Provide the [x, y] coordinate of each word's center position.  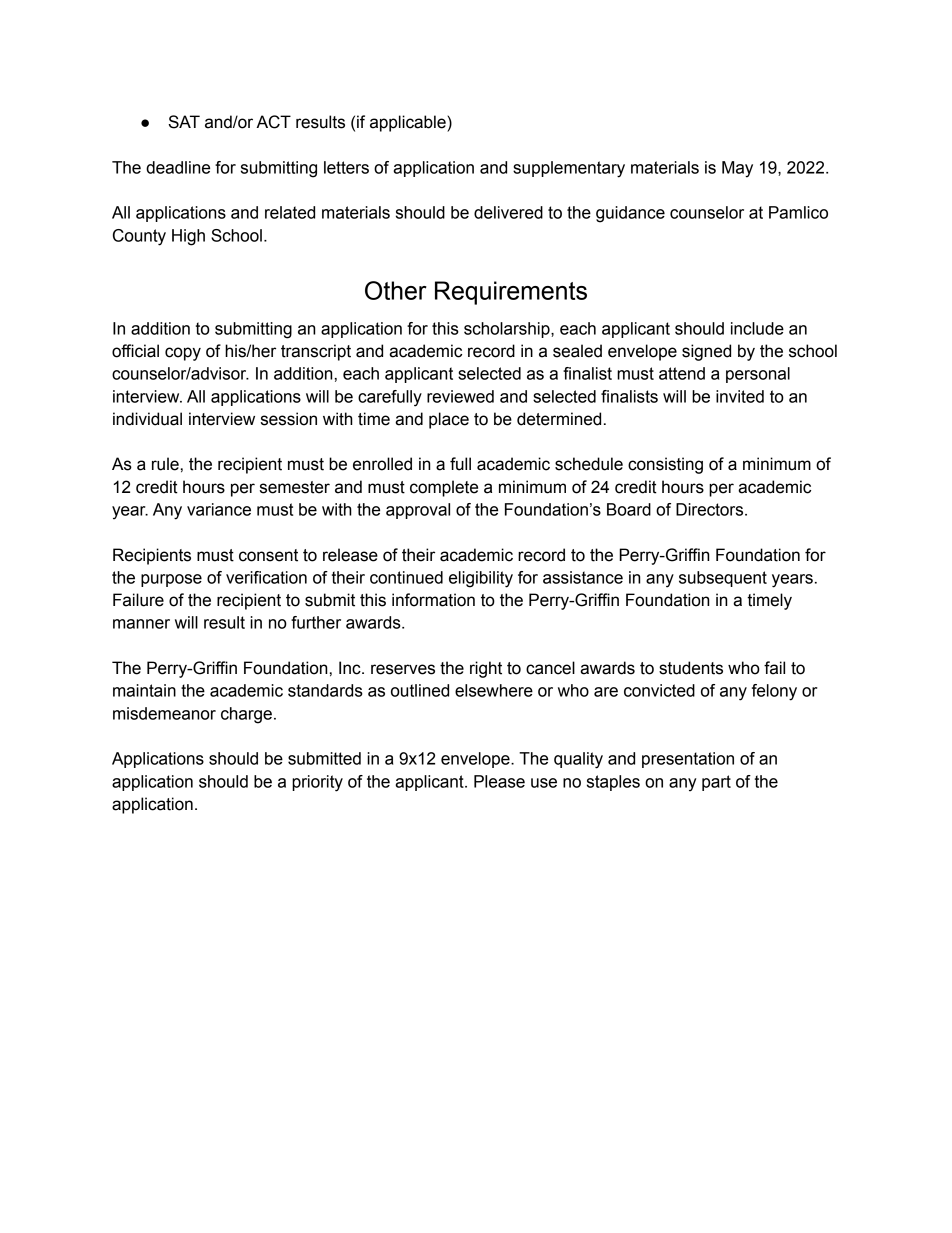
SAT [184, 122]
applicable [409, 123]
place [449, 420]
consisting [665, 465]
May [737, 169]
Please [499, 781]
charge [246, 715]
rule [165, 464]
